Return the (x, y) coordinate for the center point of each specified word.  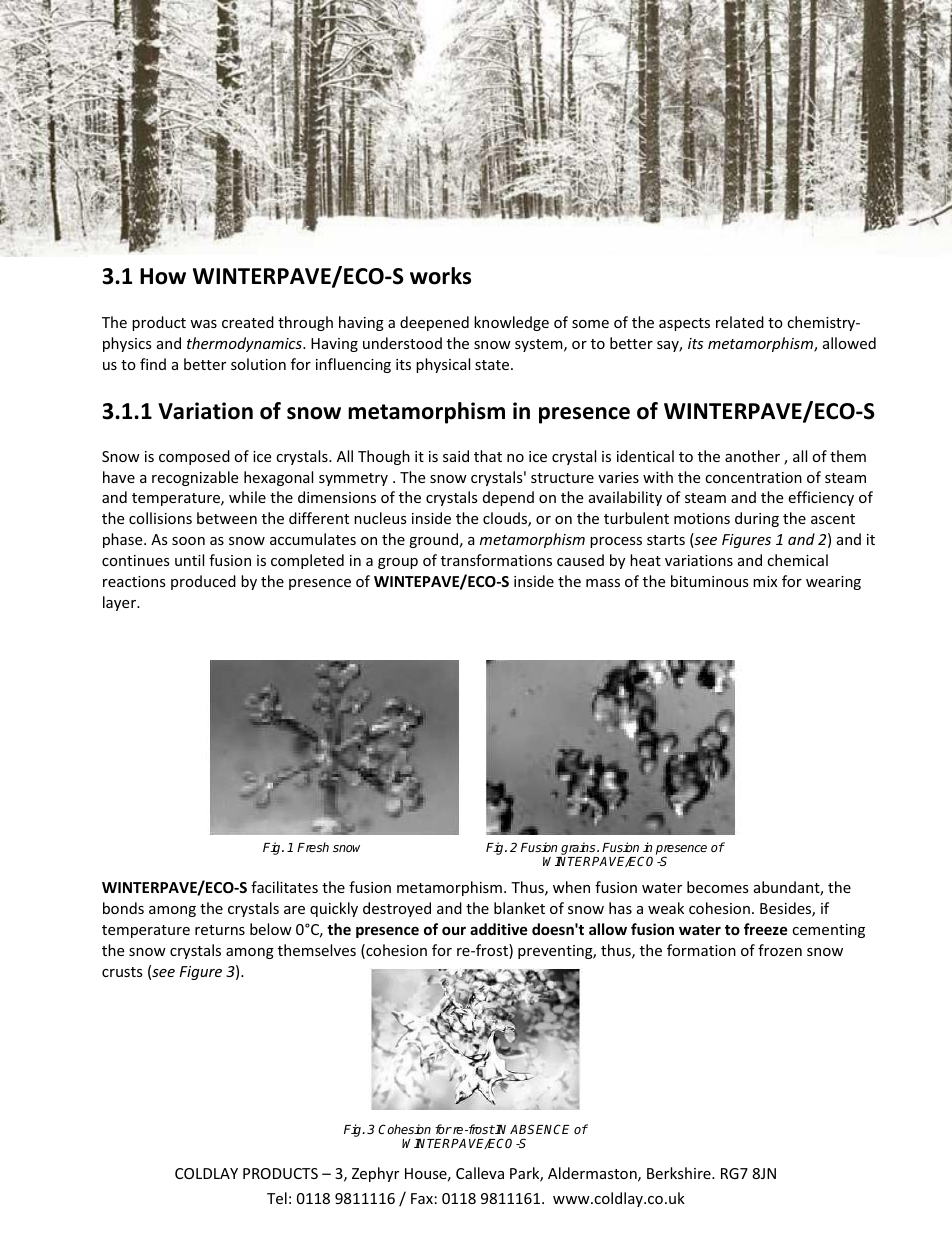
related (740, 322)
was (203, 324)
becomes (718, 887)
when (571, 887)
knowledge (511, 323)
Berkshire (680, 1173)
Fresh (313, 847)
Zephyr (375, 1174)
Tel (277, 1198)
